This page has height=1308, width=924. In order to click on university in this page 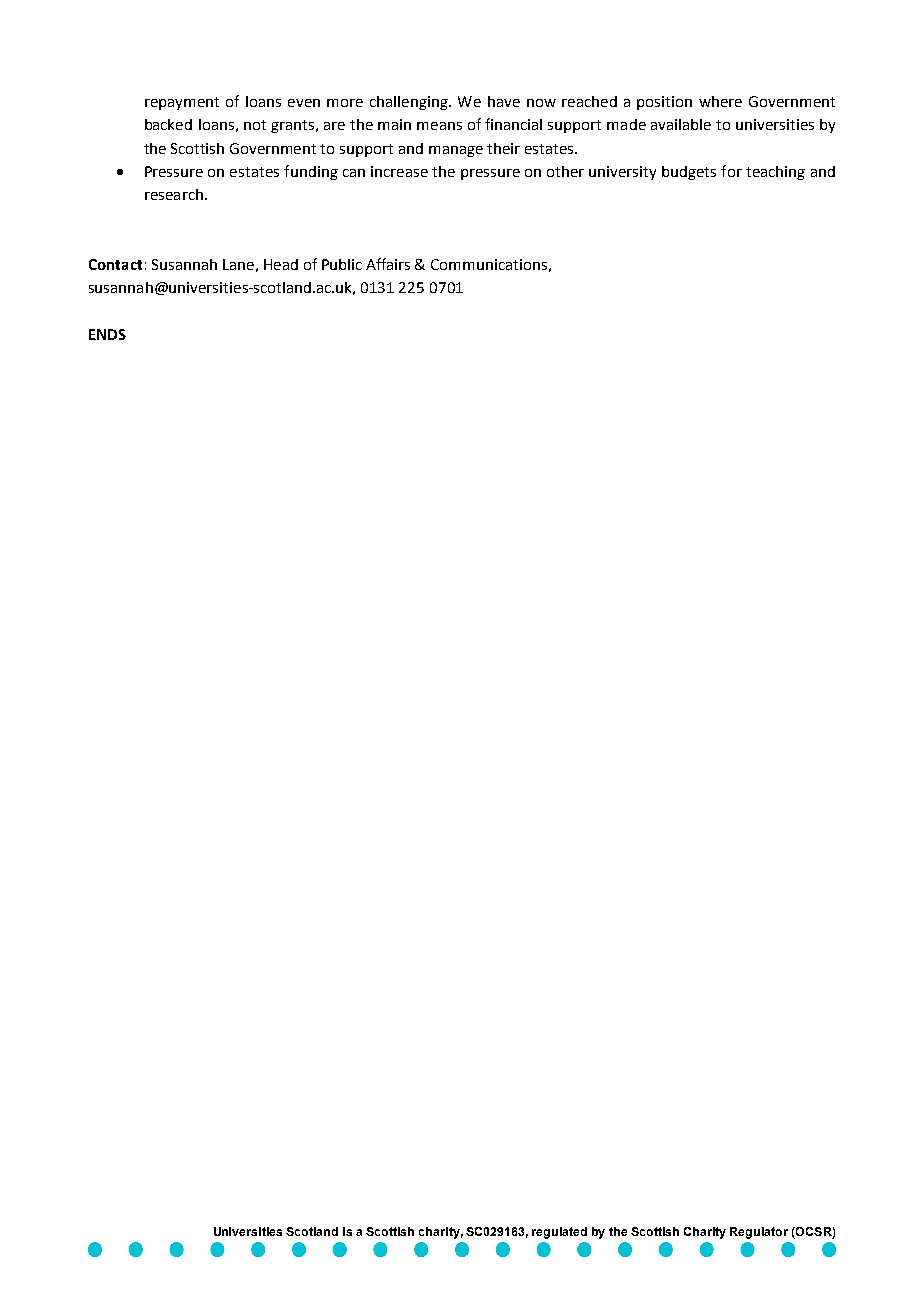, I will do `click(622, 173)`.
